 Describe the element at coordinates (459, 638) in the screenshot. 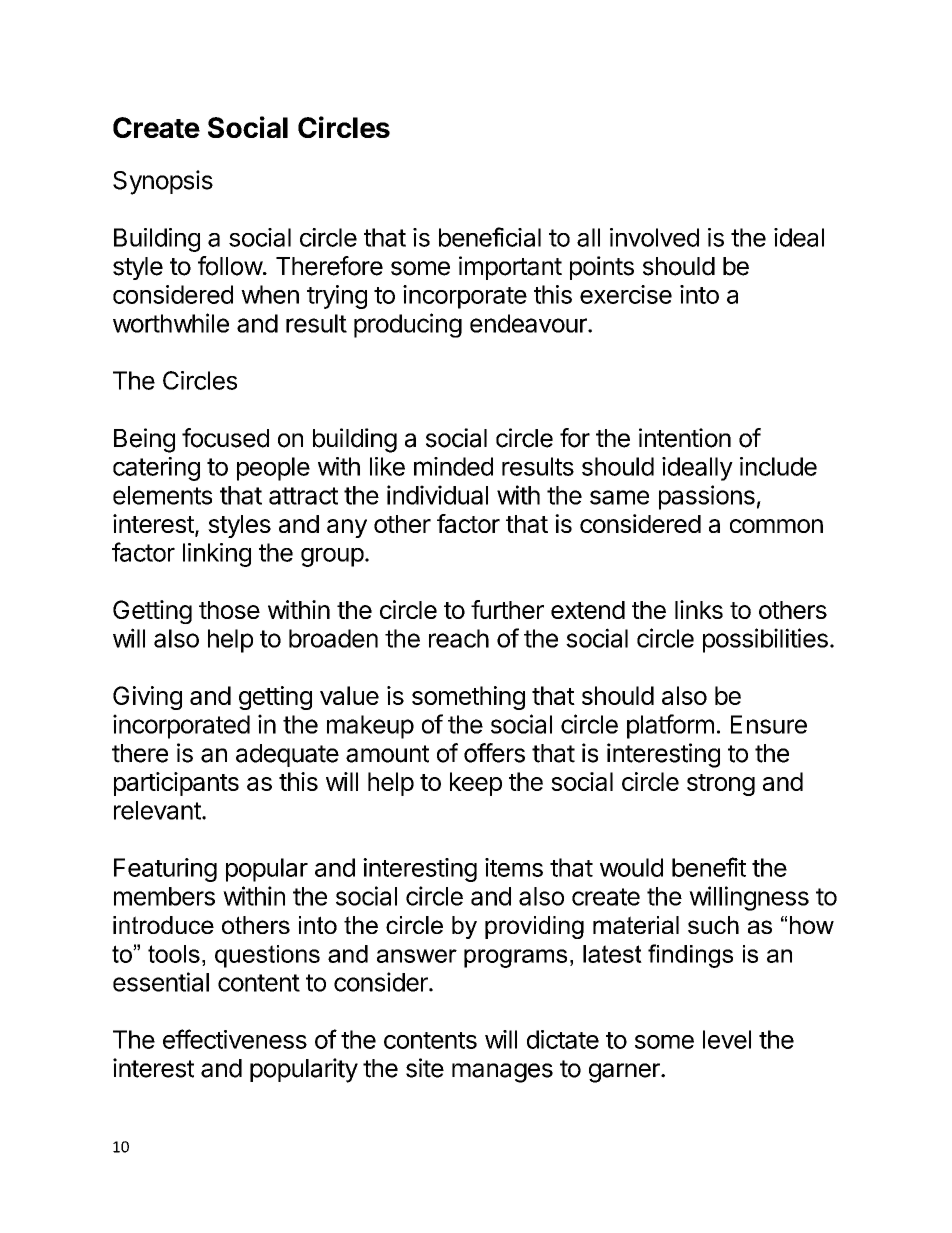

I see `reach` at that location.
